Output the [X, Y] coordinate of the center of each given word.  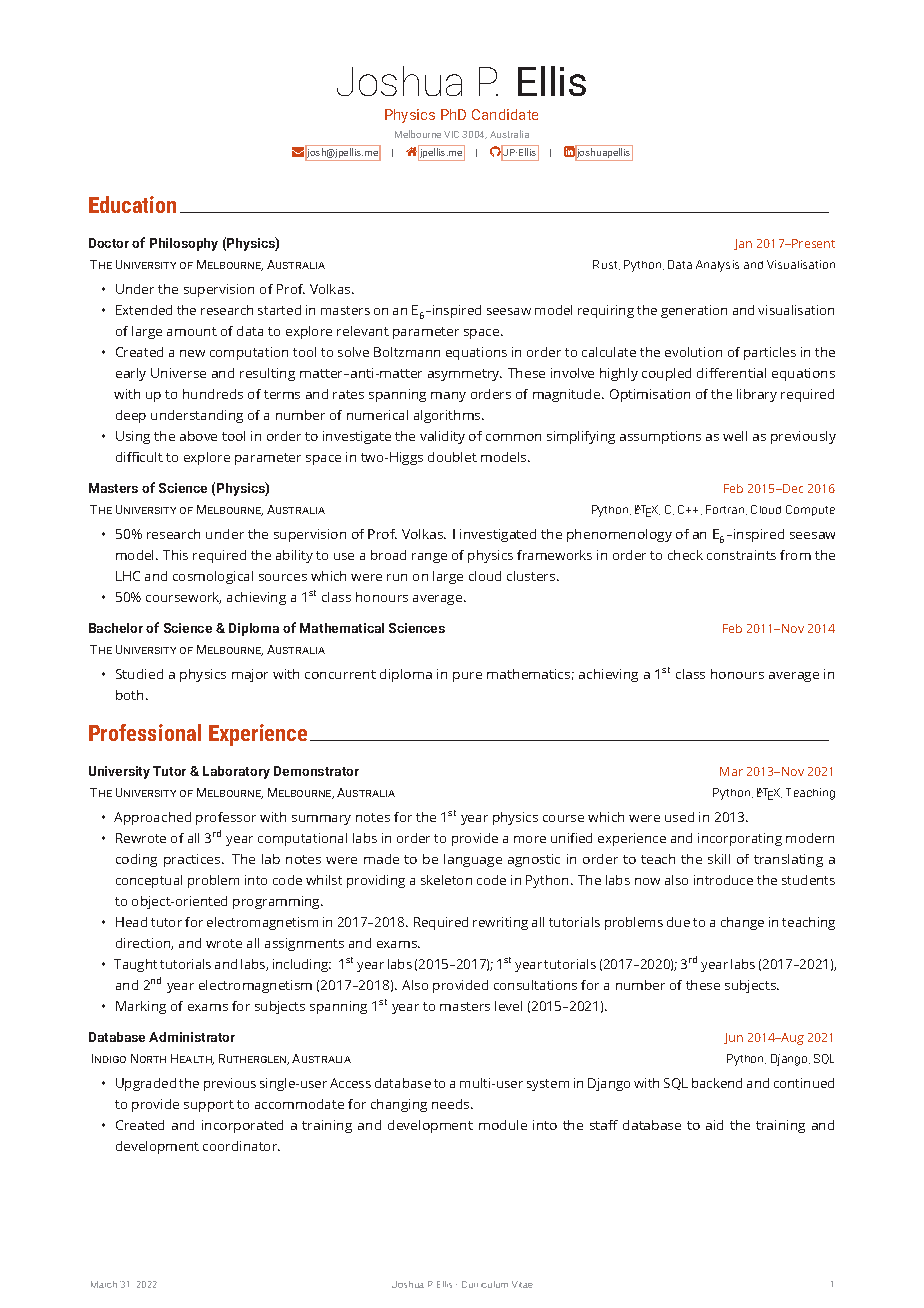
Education [132, 204]
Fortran [726, 510]
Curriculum [485, 1284]
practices [193, 860]
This [175, 555]
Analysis [717, 266]
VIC [451, 134]
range [429, 558]
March [104, 1284]
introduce [723, 880]
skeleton [446, 880]
